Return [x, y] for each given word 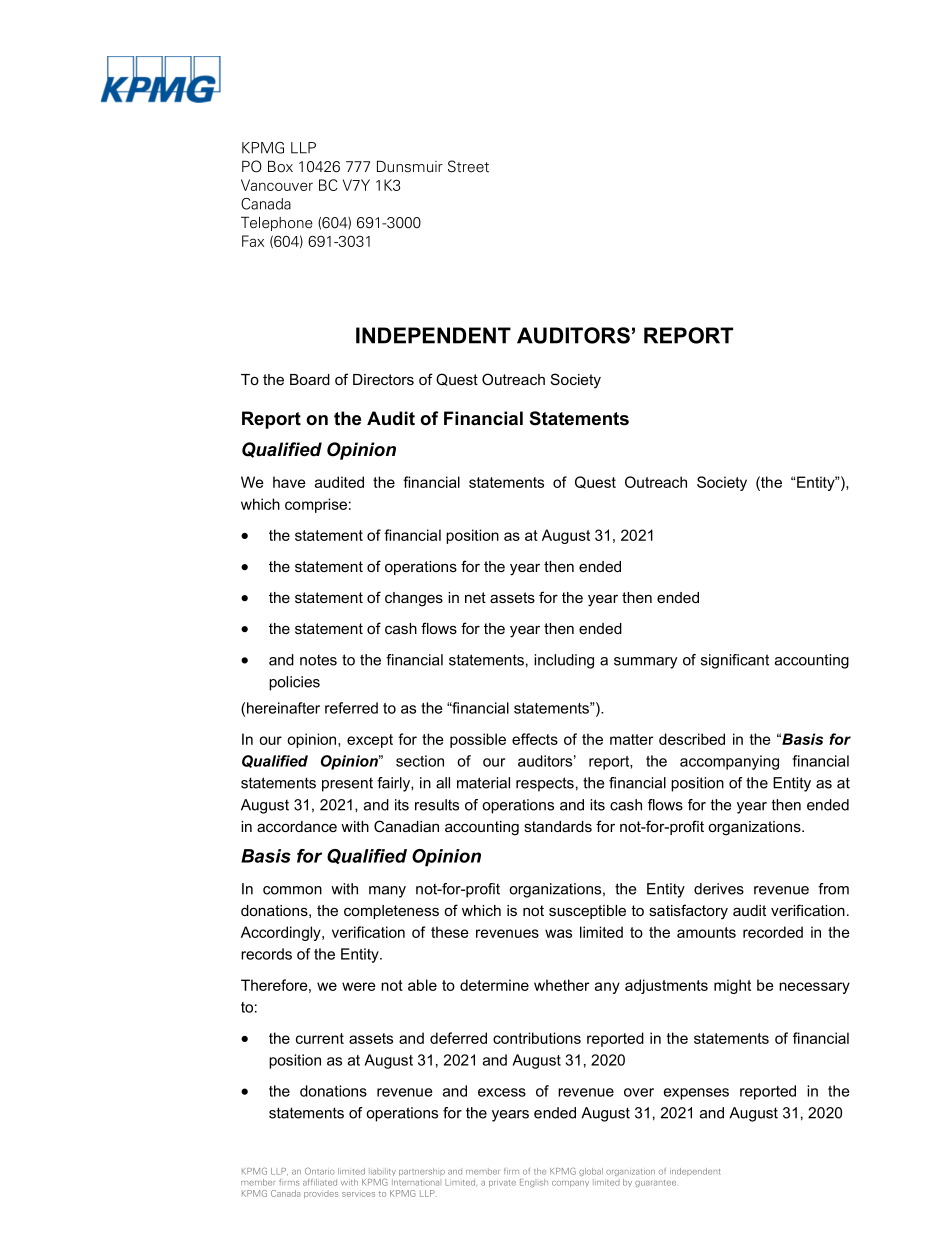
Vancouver [277, 185]
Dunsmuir [410, 166]
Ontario [320, 1171]
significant [735, 661]
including [564, 661]
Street [468, 166]
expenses [696, 1094]
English [534, 1183]
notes [318, 660]
